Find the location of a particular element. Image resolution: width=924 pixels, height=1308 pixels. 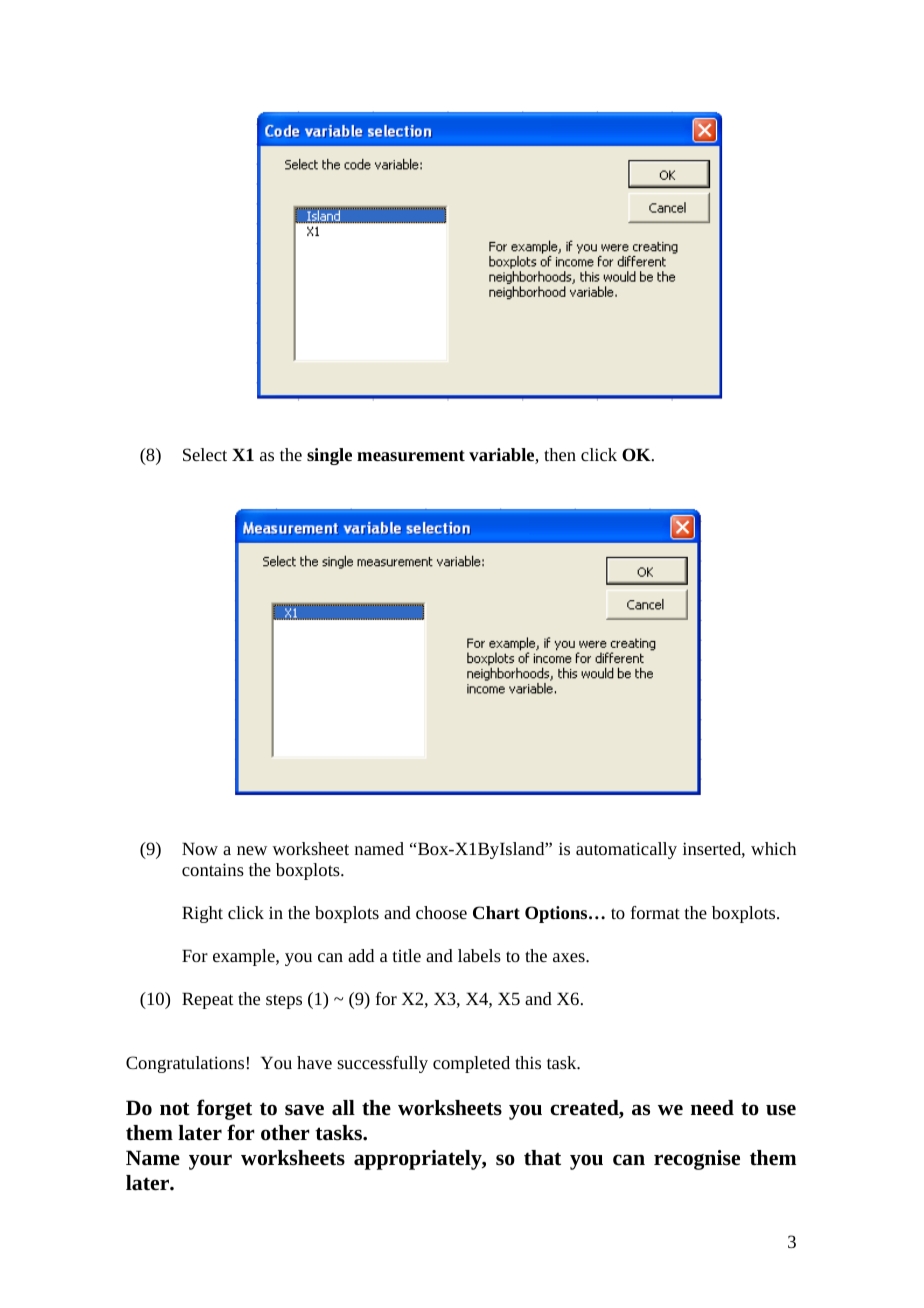

which is located at coordinates (773, 848).
